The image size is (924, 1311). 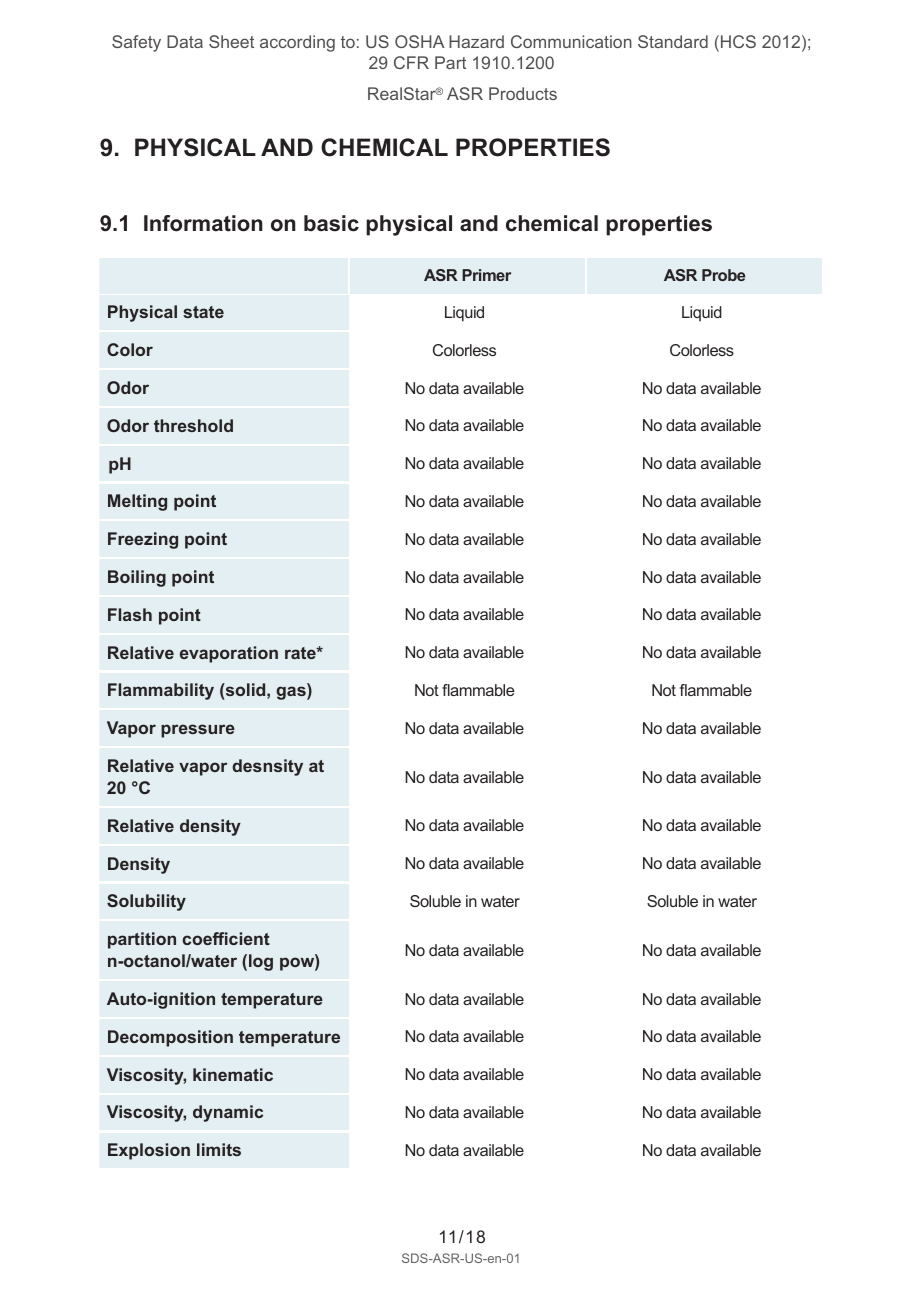 What do you see at coordinates (411, 62) in the image?
I see `CFR` at bounding box center [411, 62].
